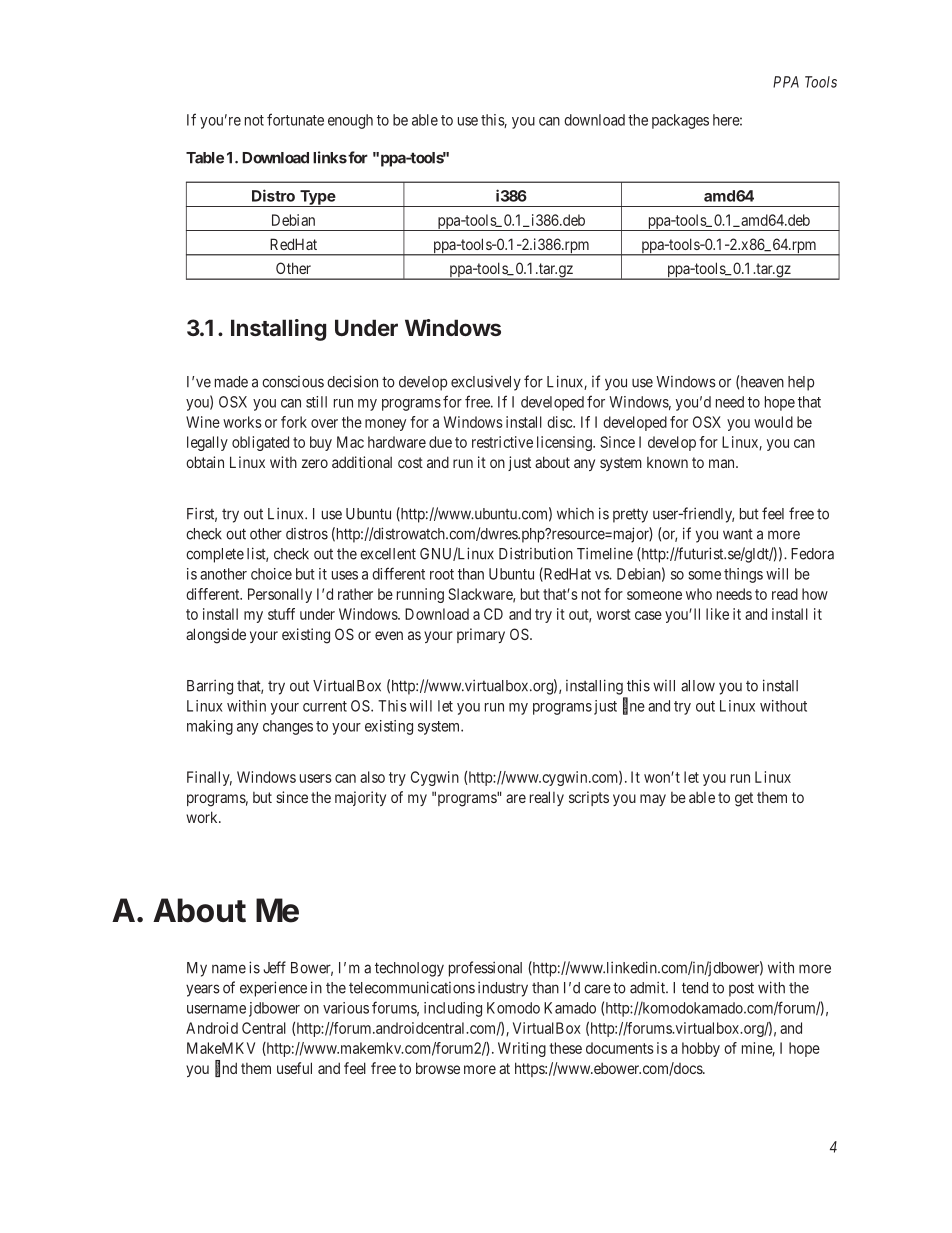  Describe the element at coordinates (486, 383) in the page. I see `exclusively` at that location.
